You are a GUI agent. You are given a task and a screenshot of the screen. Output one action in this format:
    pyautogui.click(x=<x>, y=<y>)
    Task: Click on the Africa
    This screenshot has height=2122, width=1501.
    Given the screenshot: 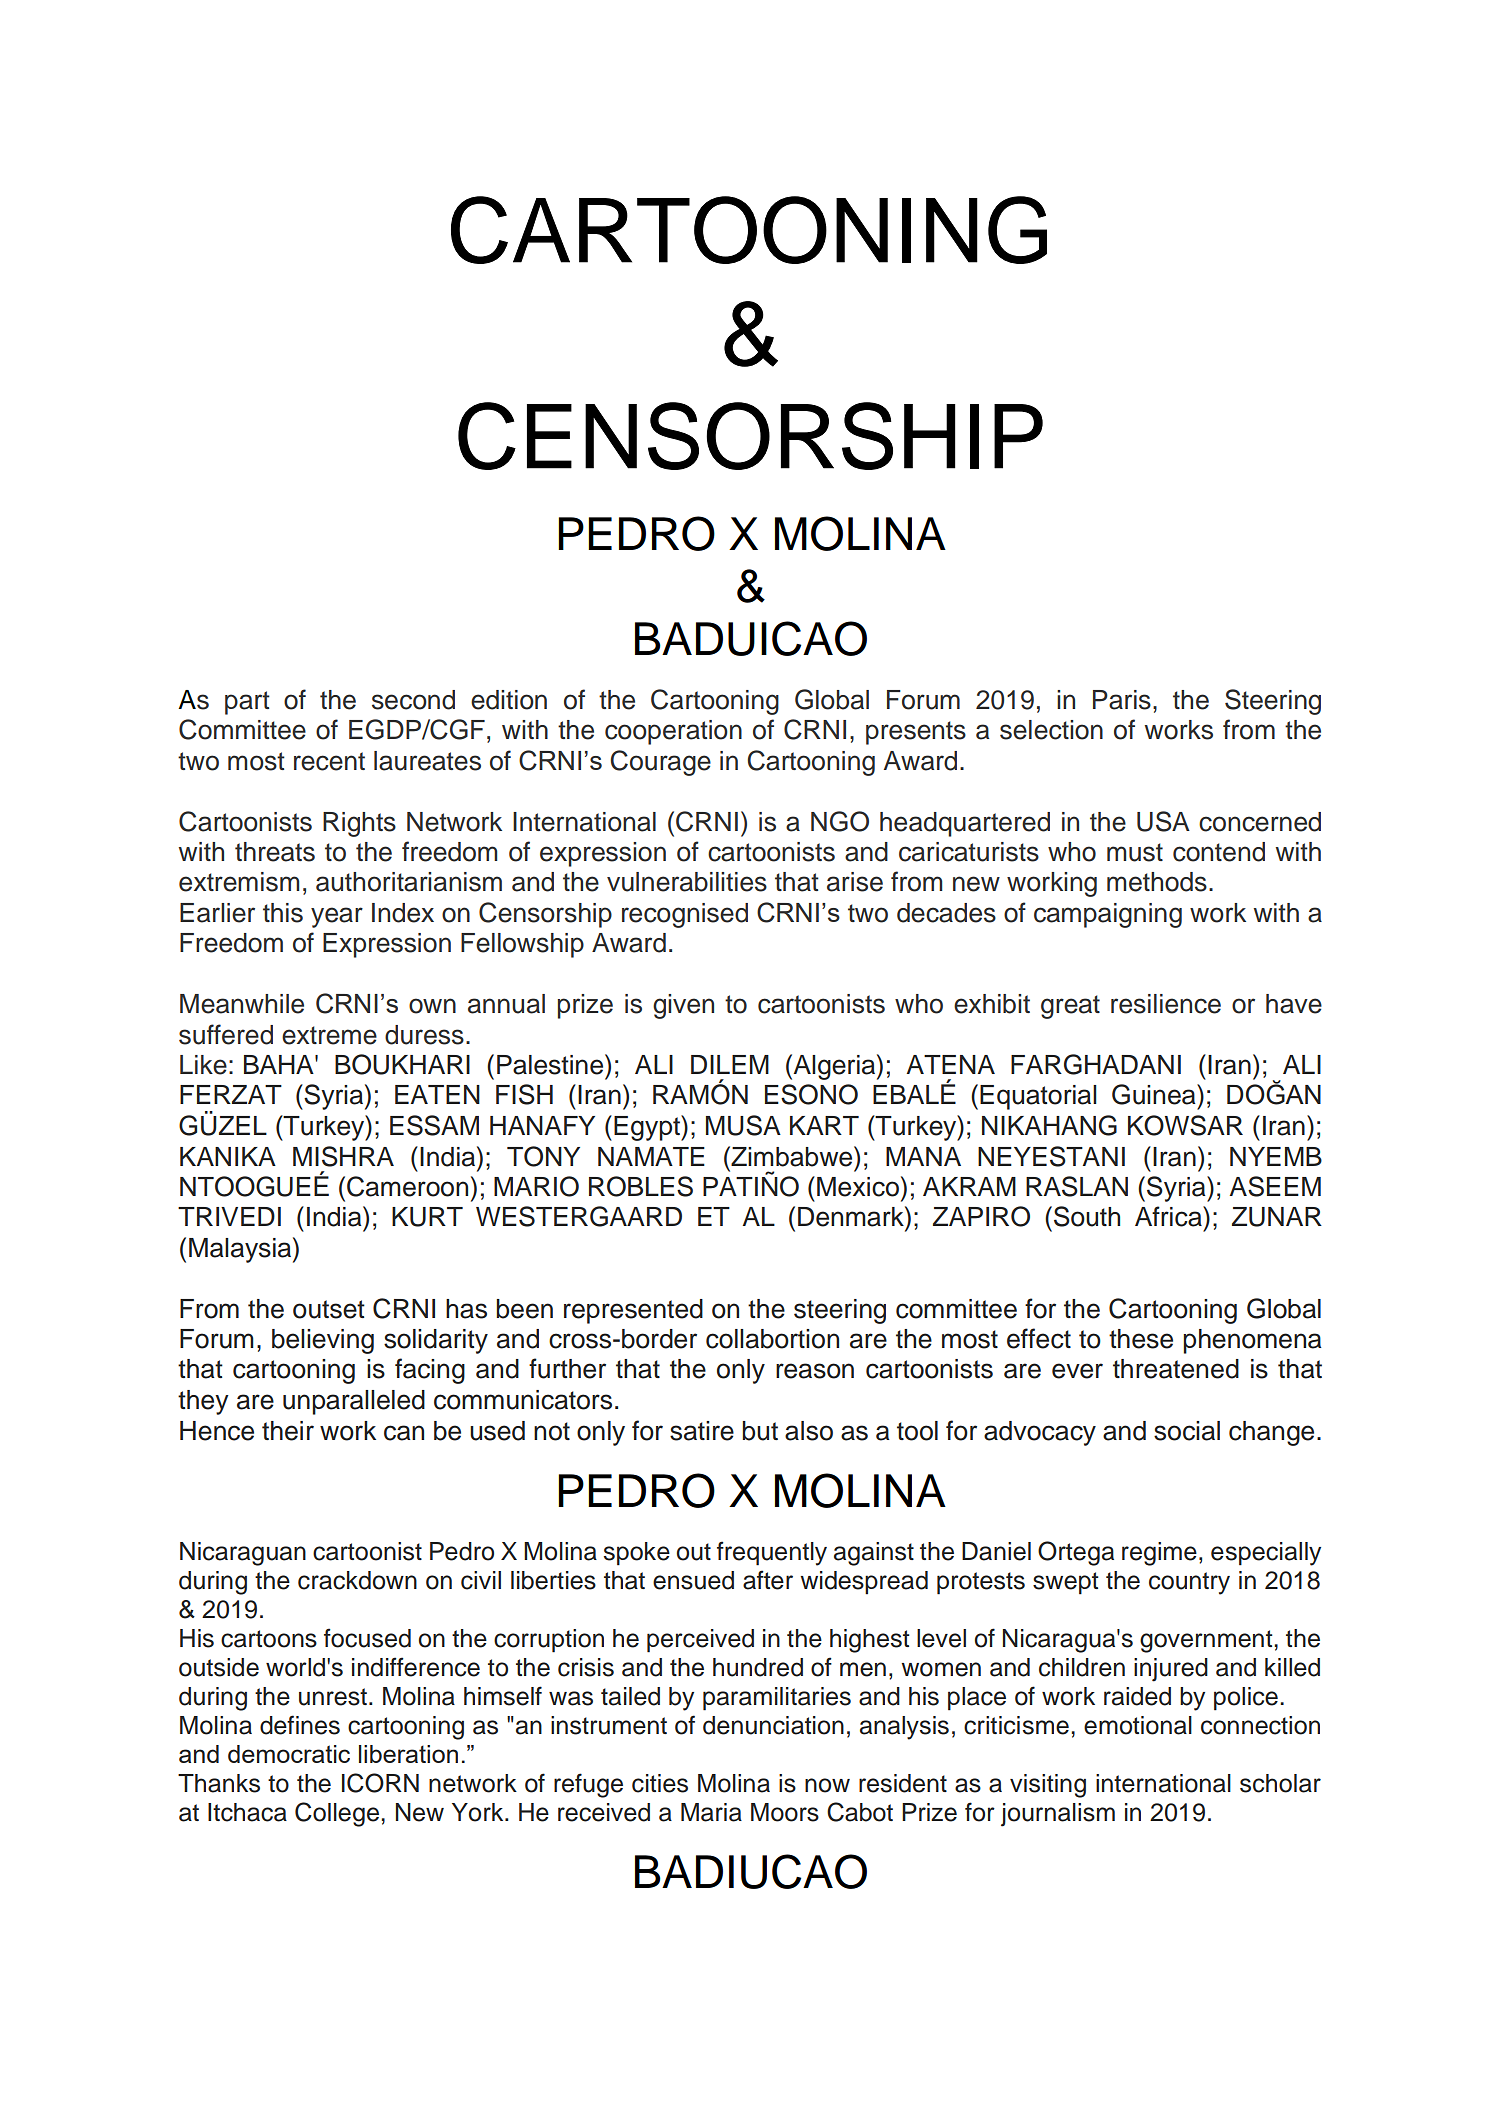 What is the action you would take?
    pyautogui.click(x=1169, y=1216)
